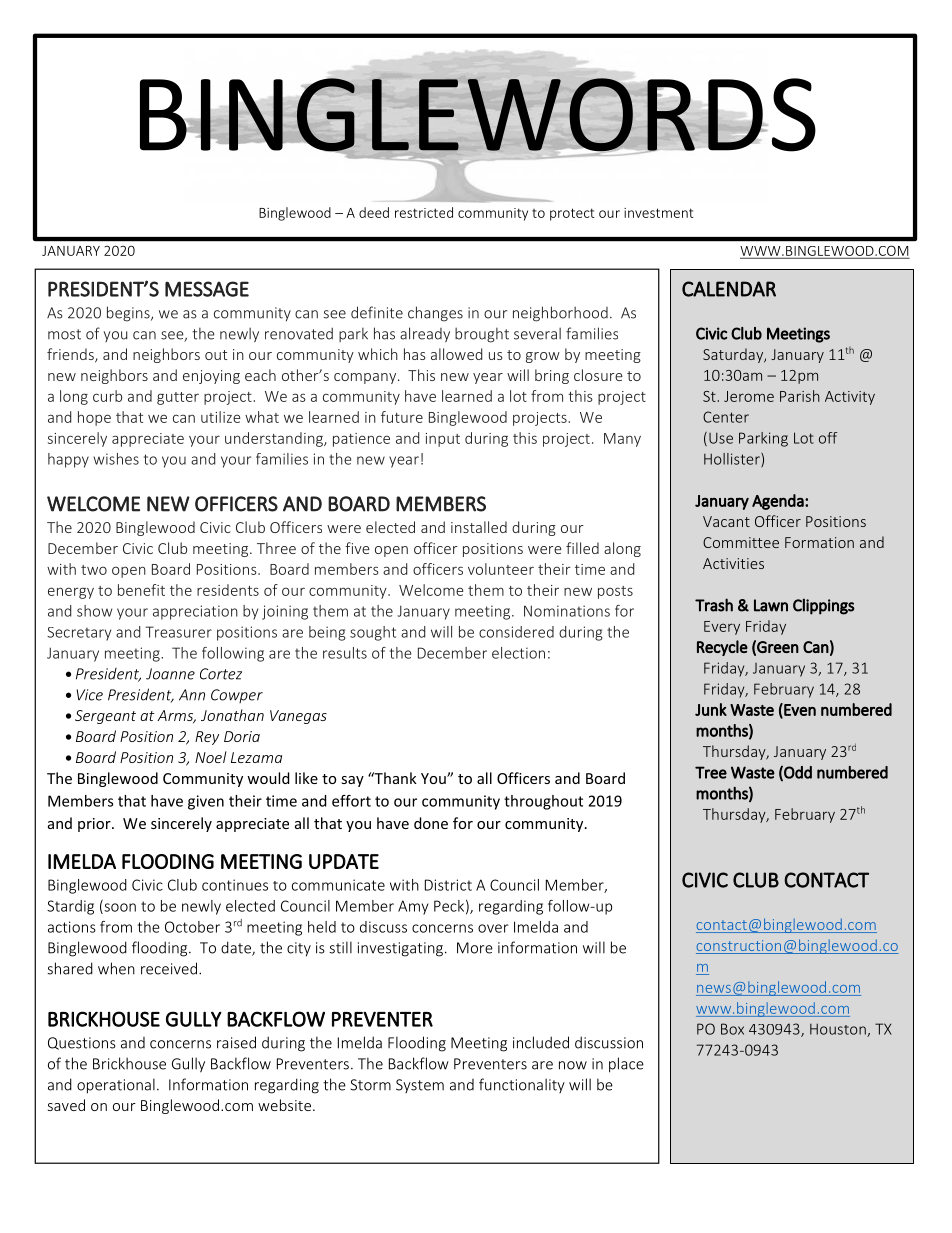  Describe the element at coordinates (116, 1086) in the document. I see `operational` at that location.
